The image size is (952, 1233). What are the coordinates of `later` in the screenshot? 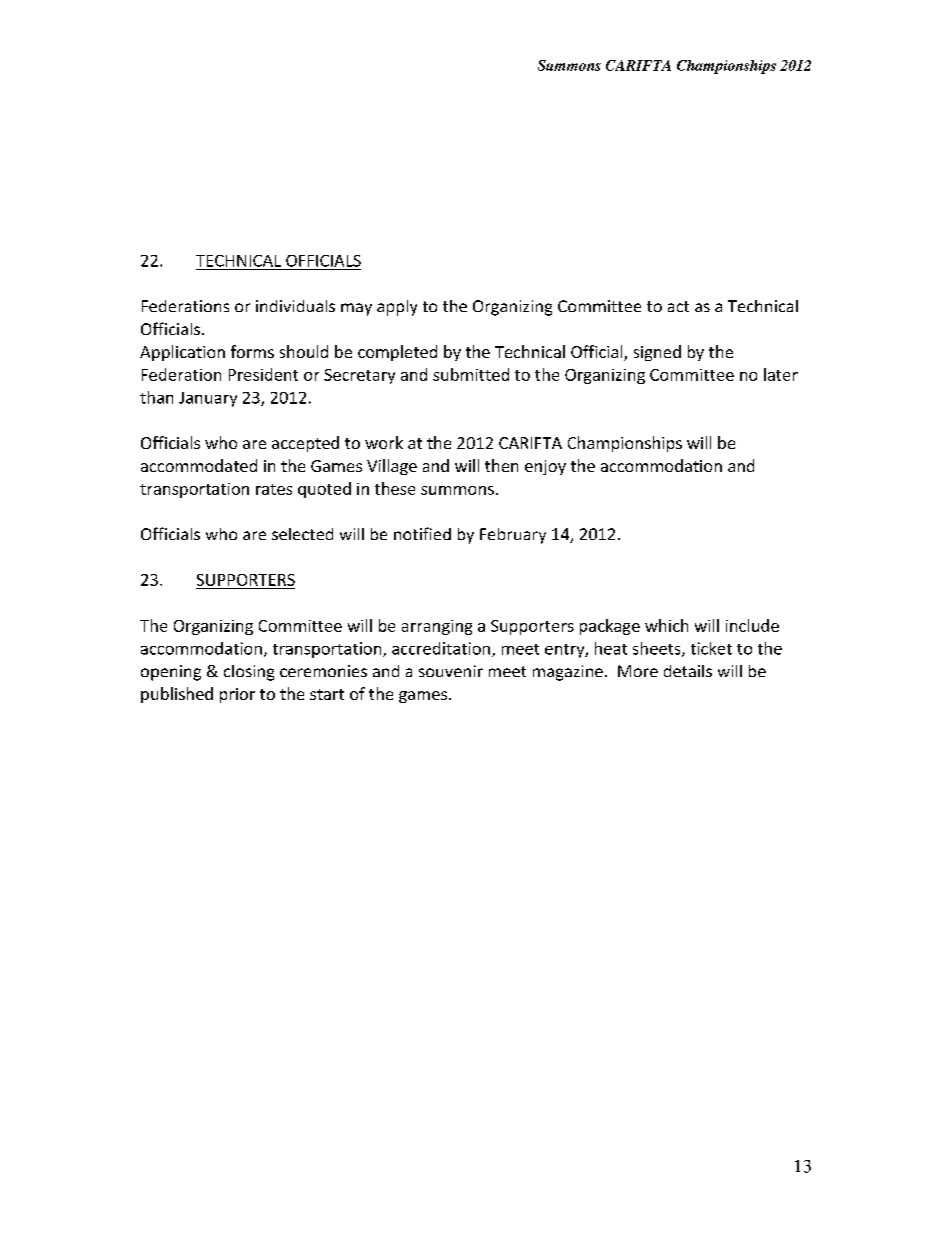 It's located at (781, 374).
